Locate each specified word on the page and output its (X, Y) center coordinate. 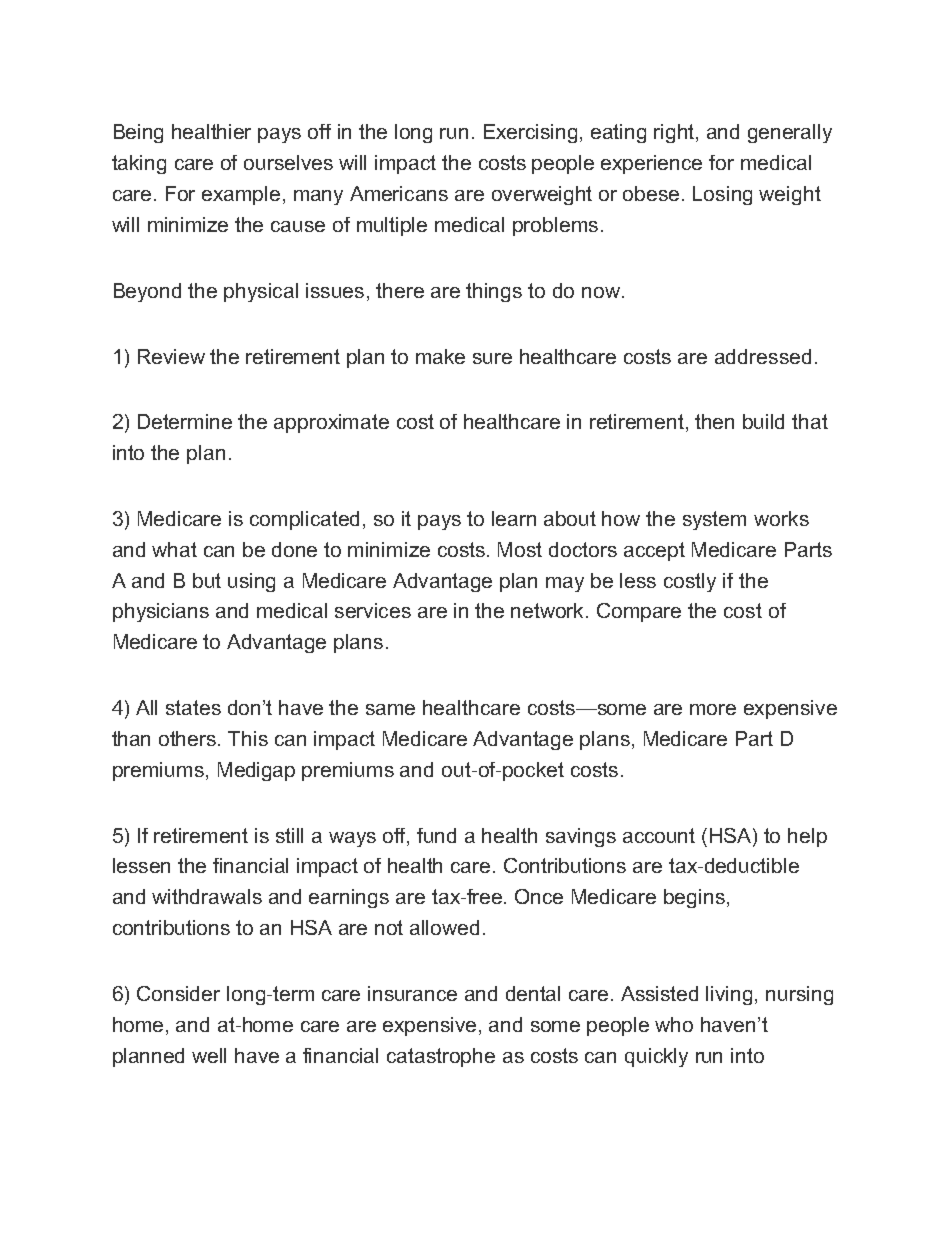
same (390, 709)
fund (436, 835)
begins (694, 898)
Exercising (532, 133)
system (714, 520)
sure (492, 358)
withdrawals (207, 896)
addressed (763, 356)
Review (171, 356)
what (174, 549)
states (193, 707)
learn (514, 518)
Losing (722, 195)
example (241, 195)
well (209, 1055)
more (713, 709)
